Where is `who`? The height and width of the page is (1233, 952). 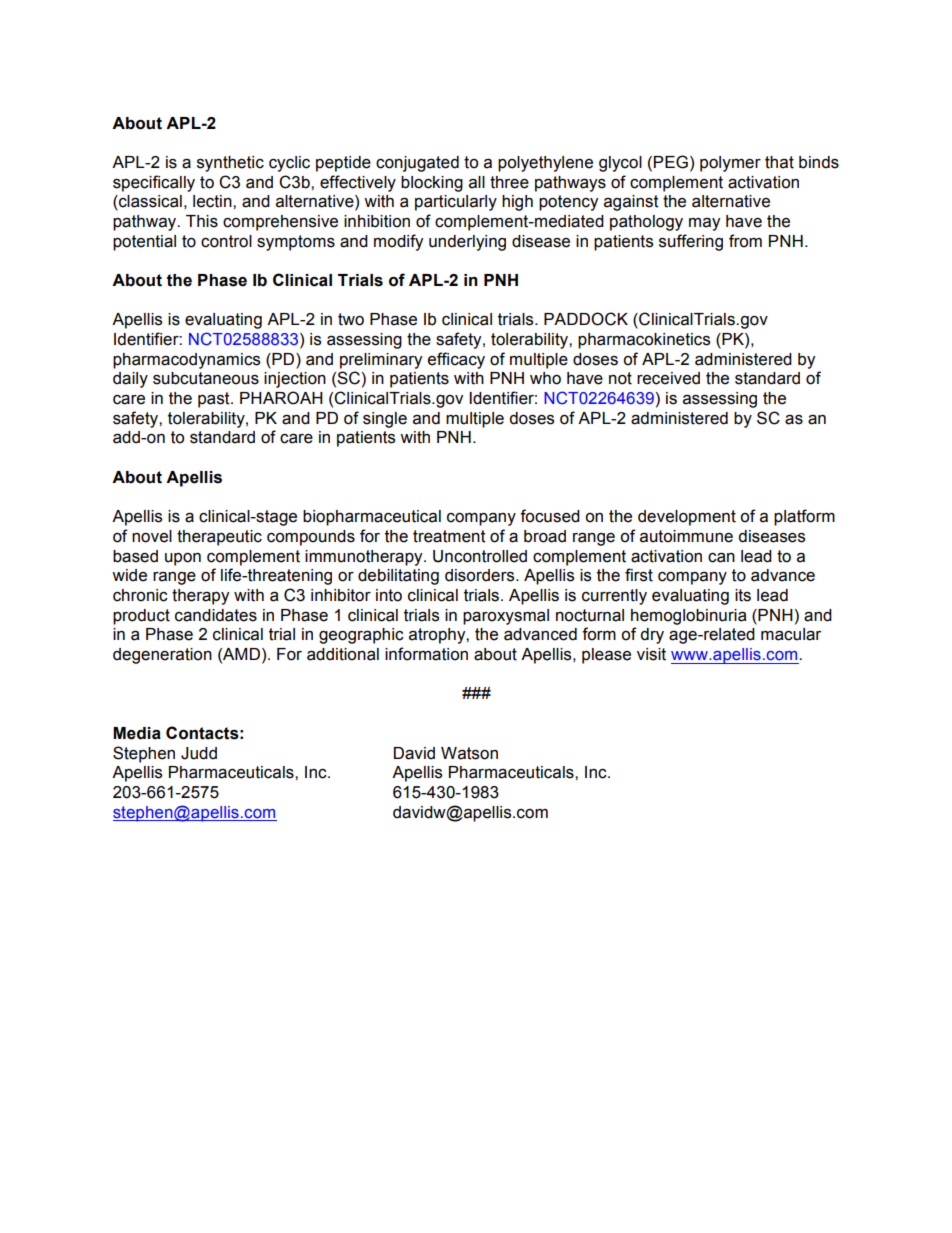
who is located at coordinates (545, 378).
